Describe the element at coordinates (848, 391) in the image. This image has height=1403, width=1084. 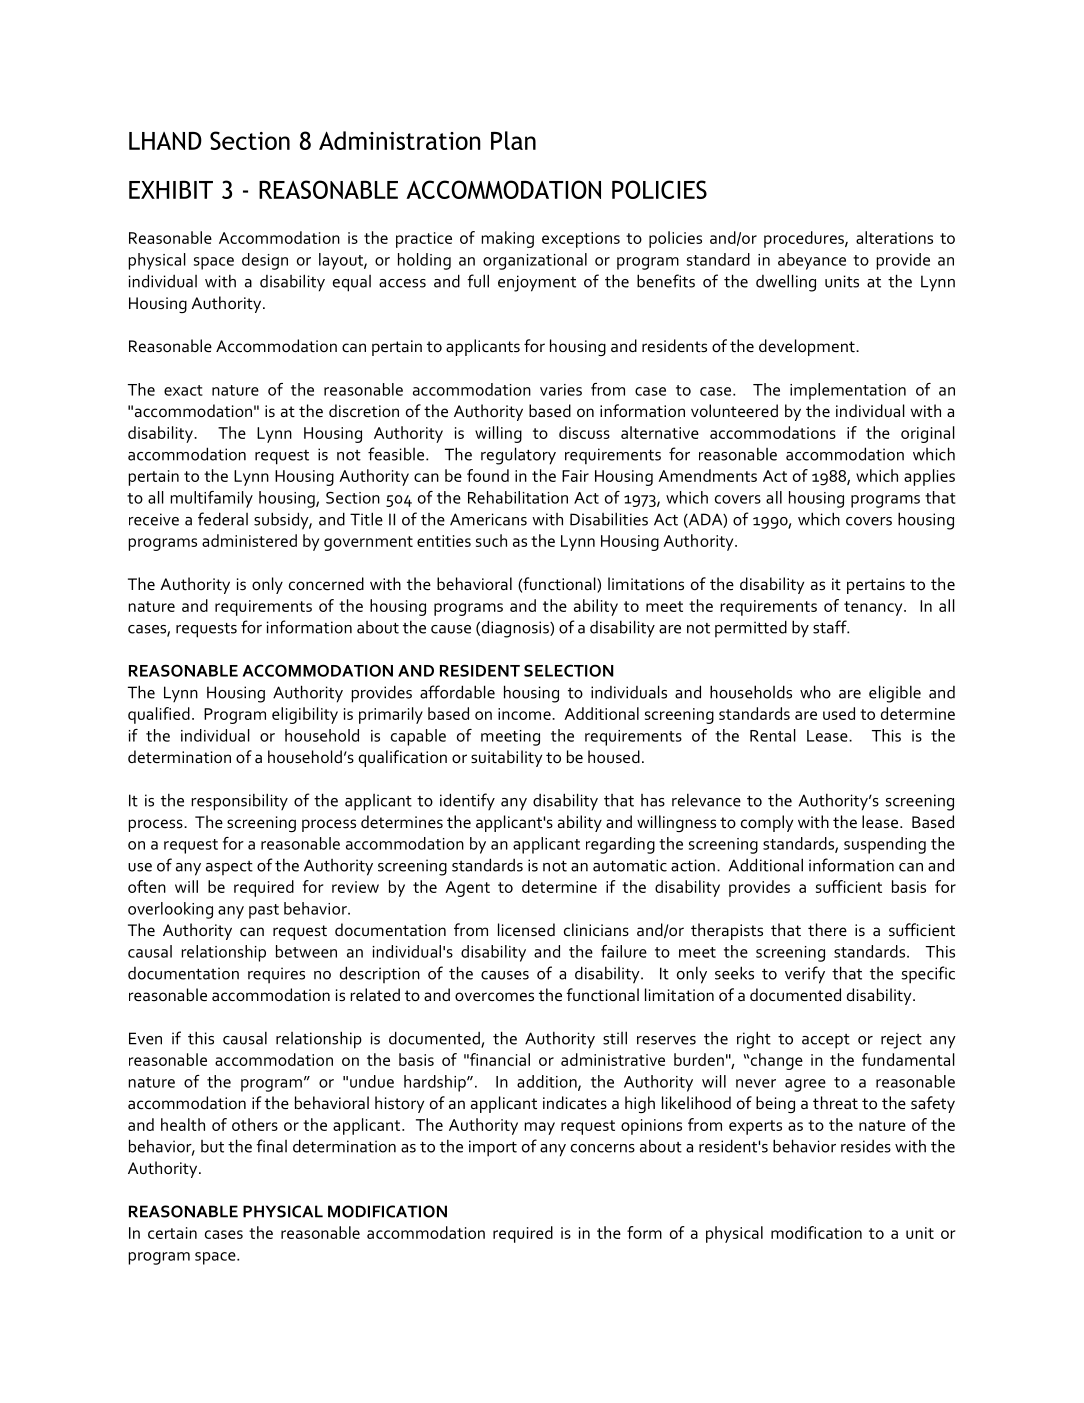
I see `implementation` at that location.
